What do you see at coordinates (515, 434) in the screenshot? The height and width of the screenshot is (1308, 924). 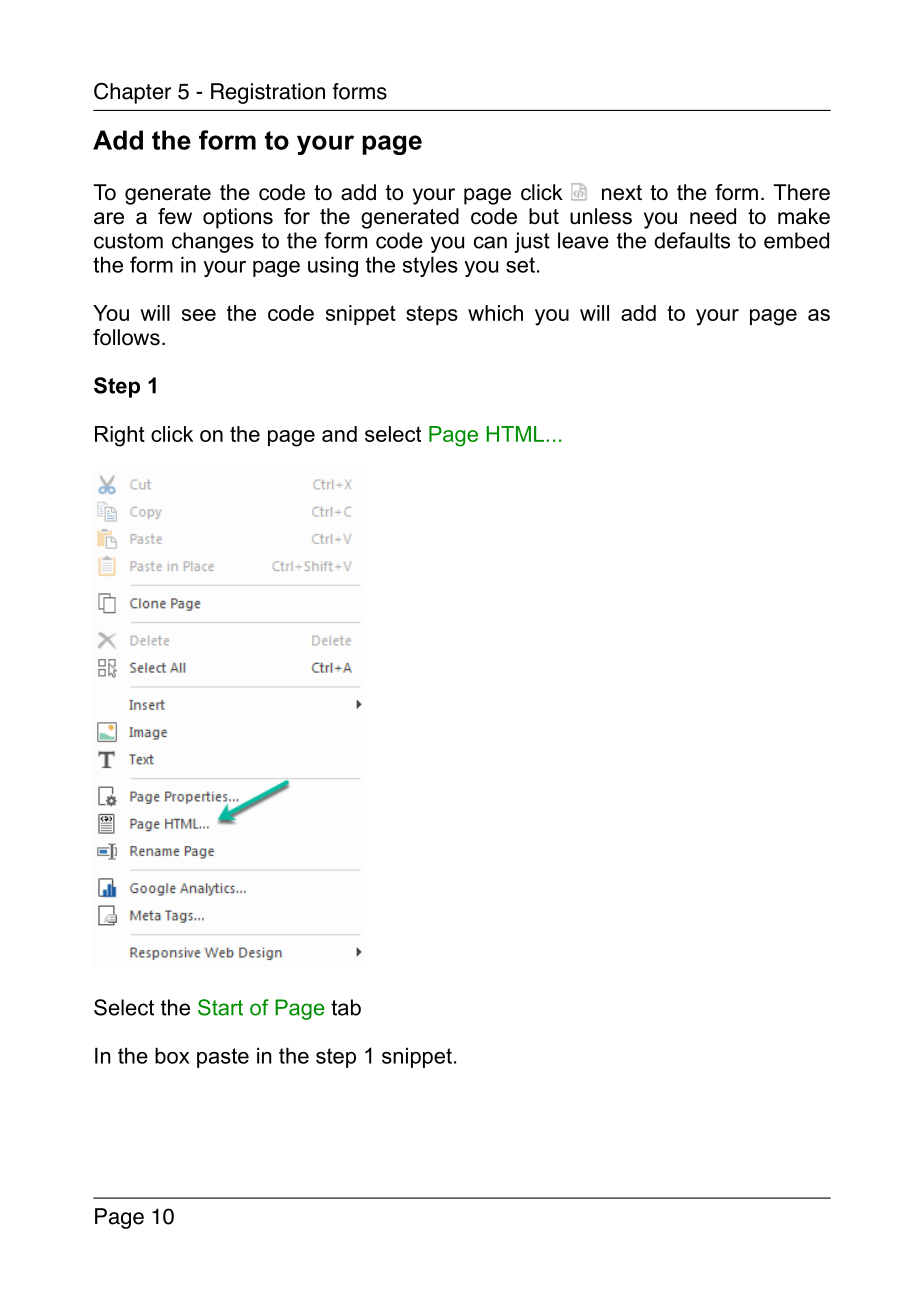 I see `HTML` at bounding box center [515, 434].
